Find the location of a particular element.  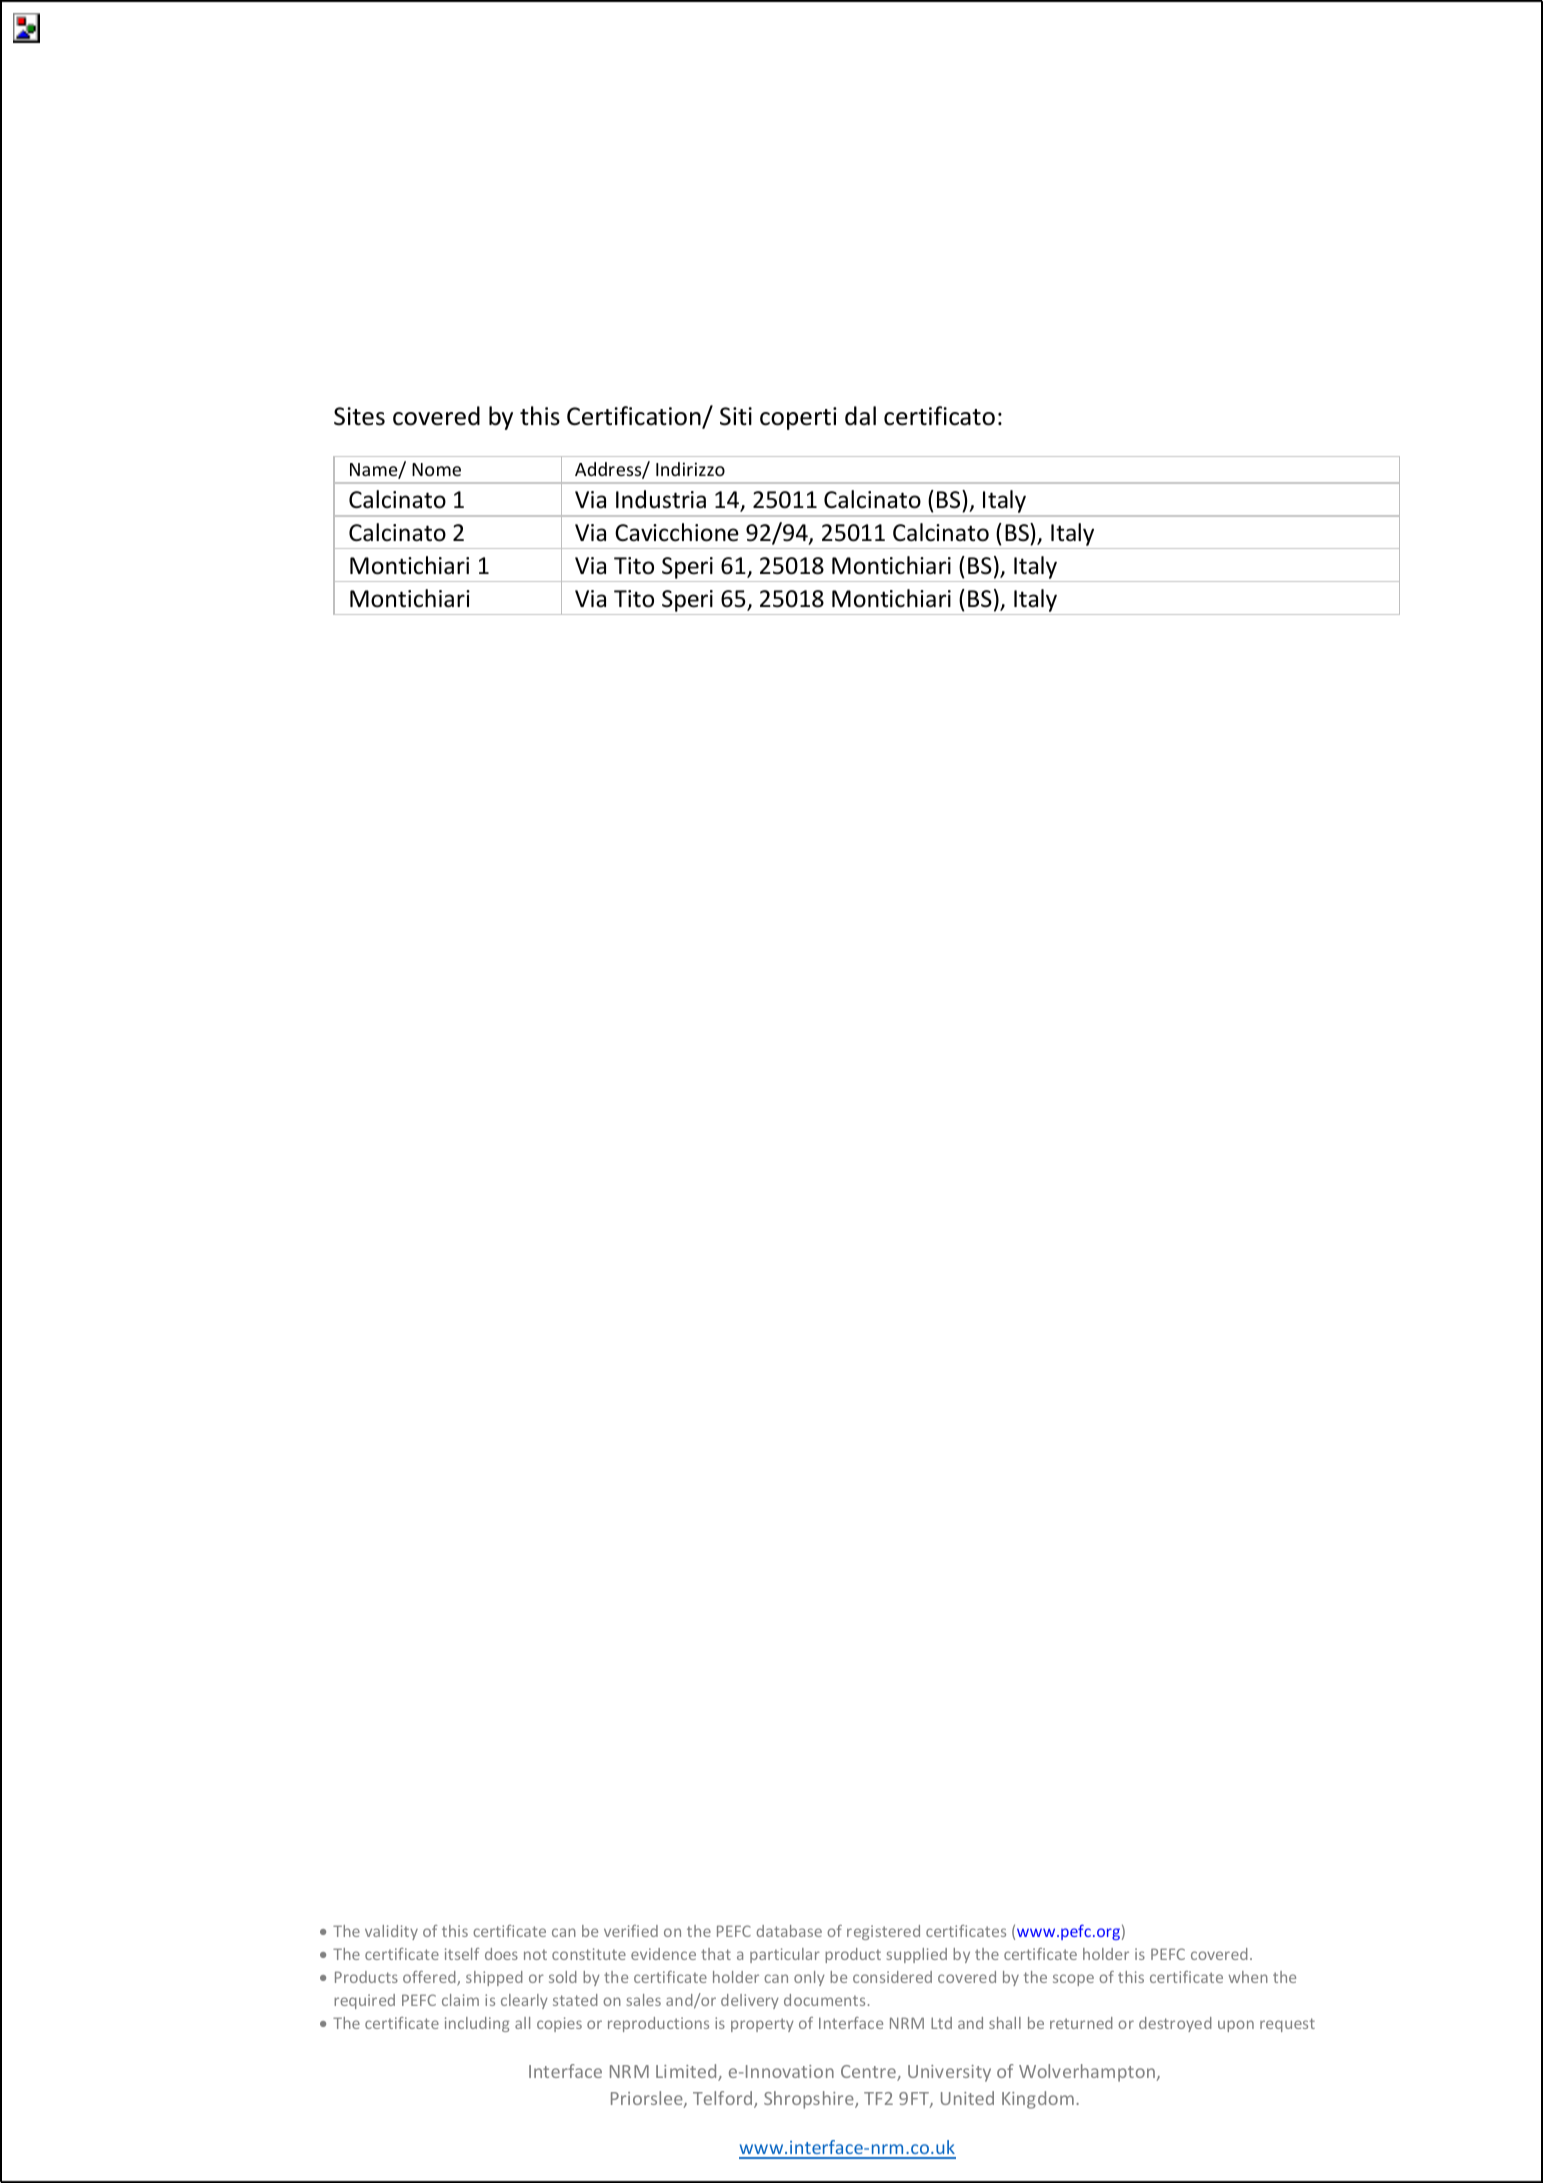

Certification is located at coordinates (635, 417).
